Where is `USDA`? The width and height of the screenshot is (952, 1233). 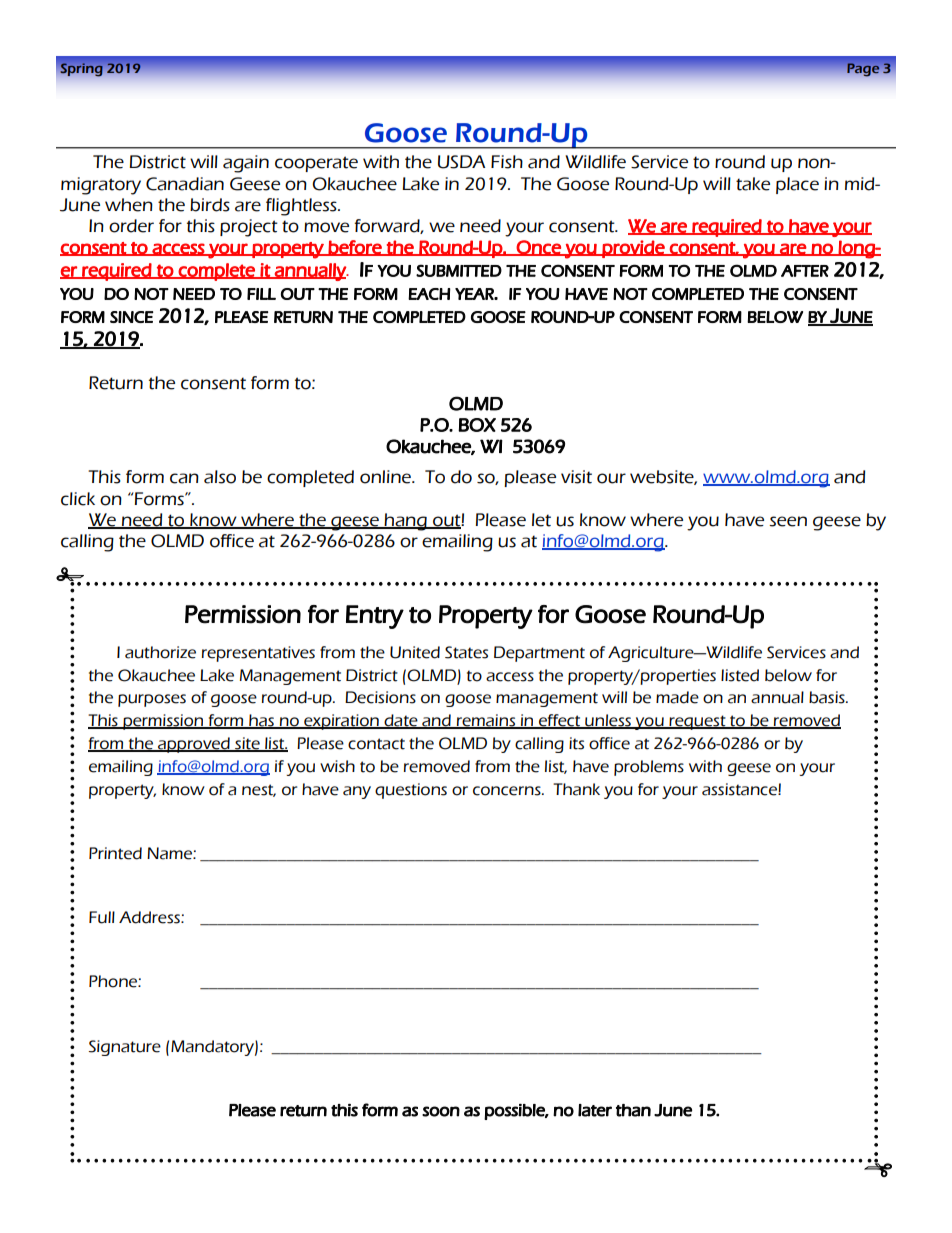 USDA is located at coordinates (461, 162).
